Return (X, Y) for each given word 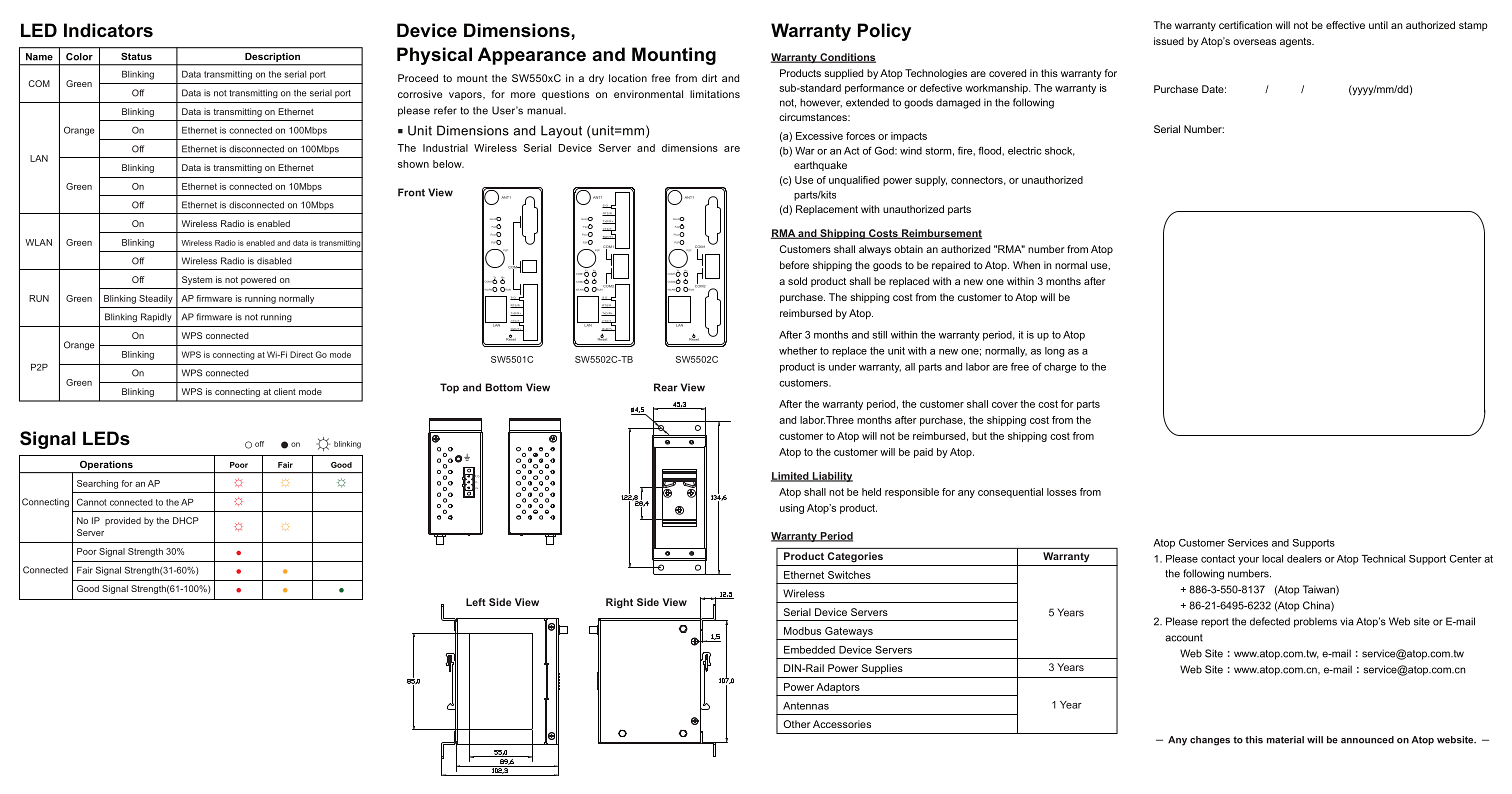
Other (796, 724)
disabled (274, 261)
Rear (666, 387)
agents (1297, 43)
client (285, 391)
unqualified (854, 181)
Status (136, 56)
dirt (709, 78)
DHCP (186, 520)
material (1285, 740)
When (1026, 265)
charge (1060, 368)
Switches (849, 575)
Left (476, 602)
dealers (1304, 559)
